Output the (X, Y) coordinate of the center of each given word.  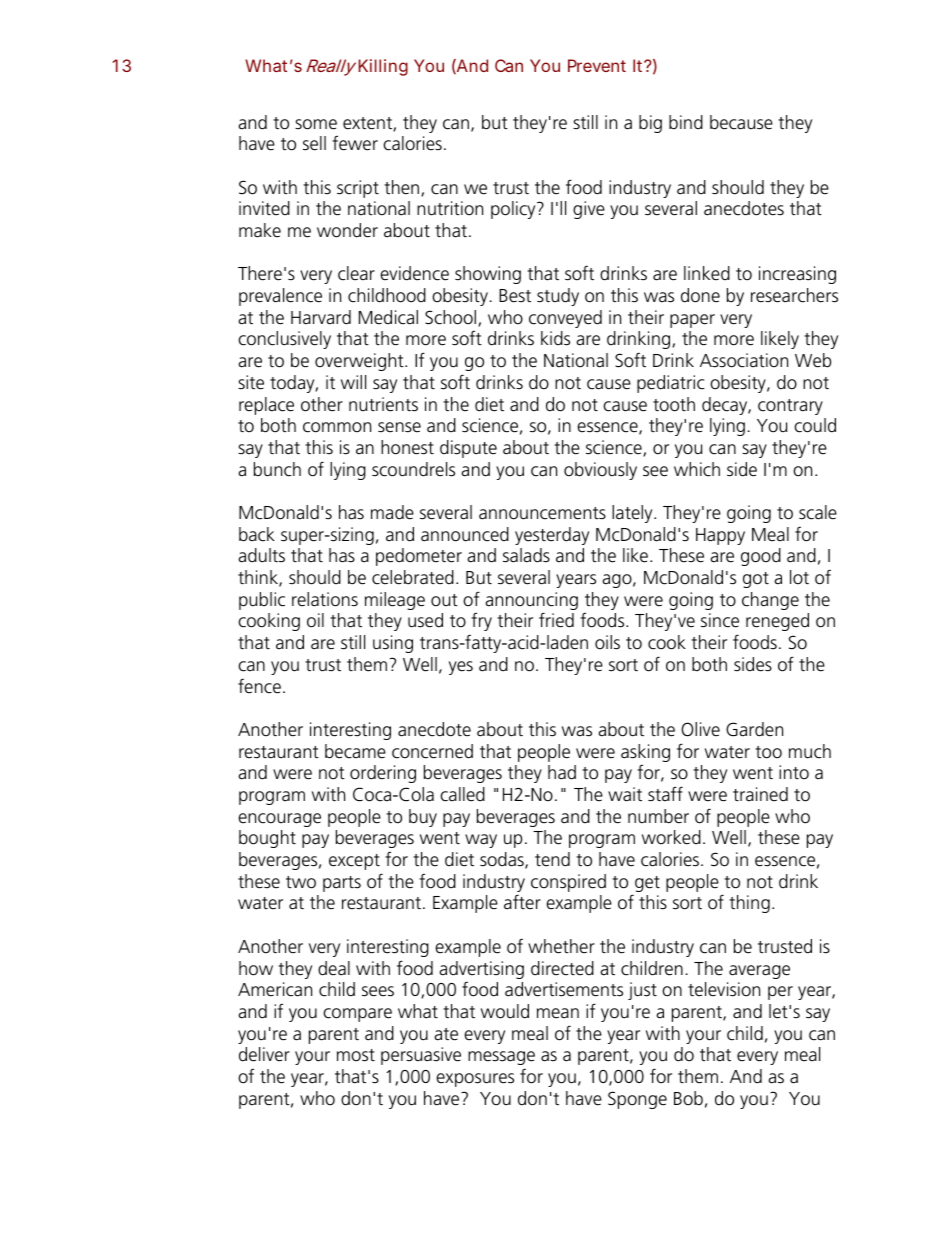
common (337, 427)
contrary (790, 407)
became (355, 751)
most (356, 1055)
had (562, 772)
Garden (754, 729)
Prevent (597, 65)
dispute (468, 449)
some (316, 124)
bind (686, 122)
